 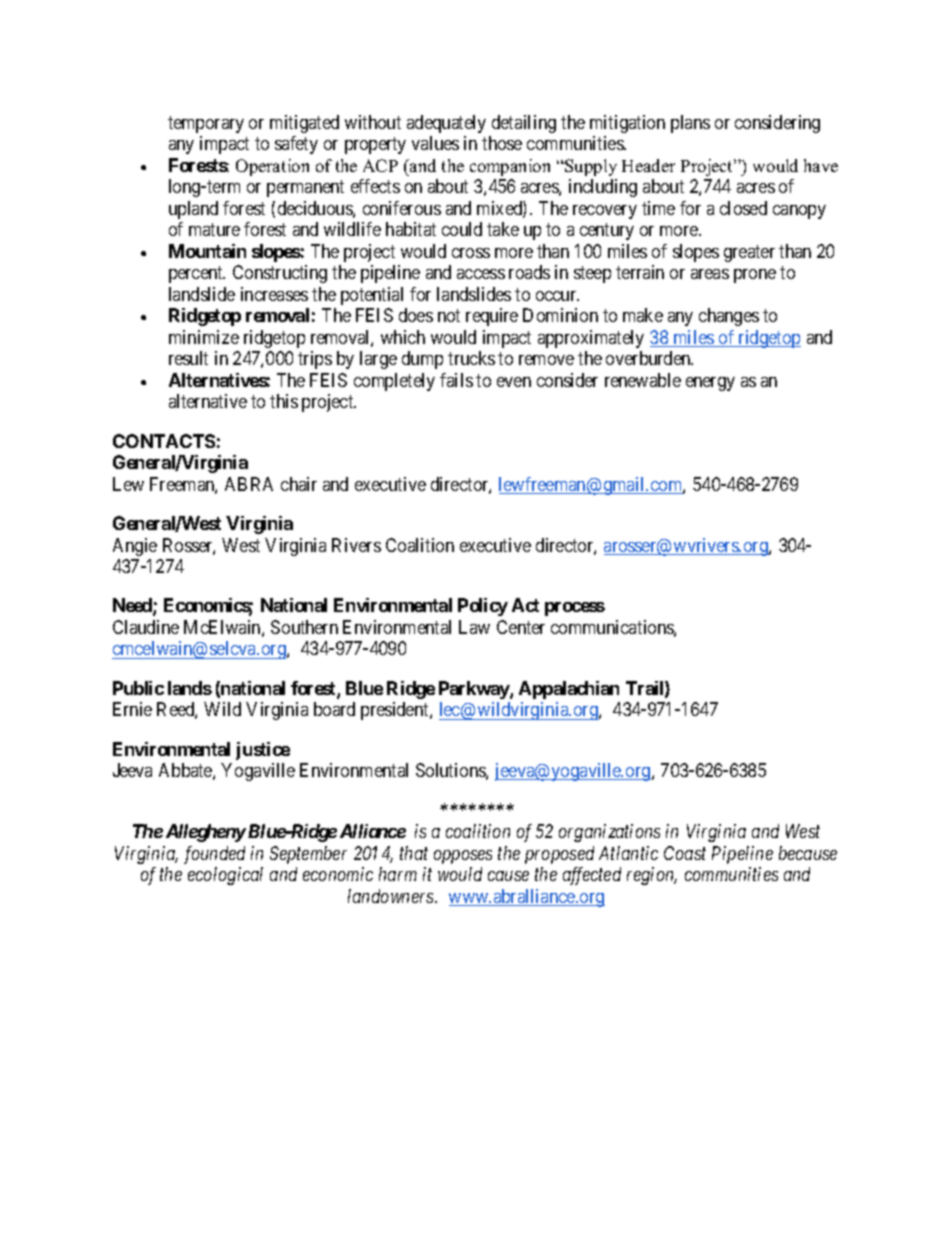 I want to click on plans, so click(x=690, y=124).
